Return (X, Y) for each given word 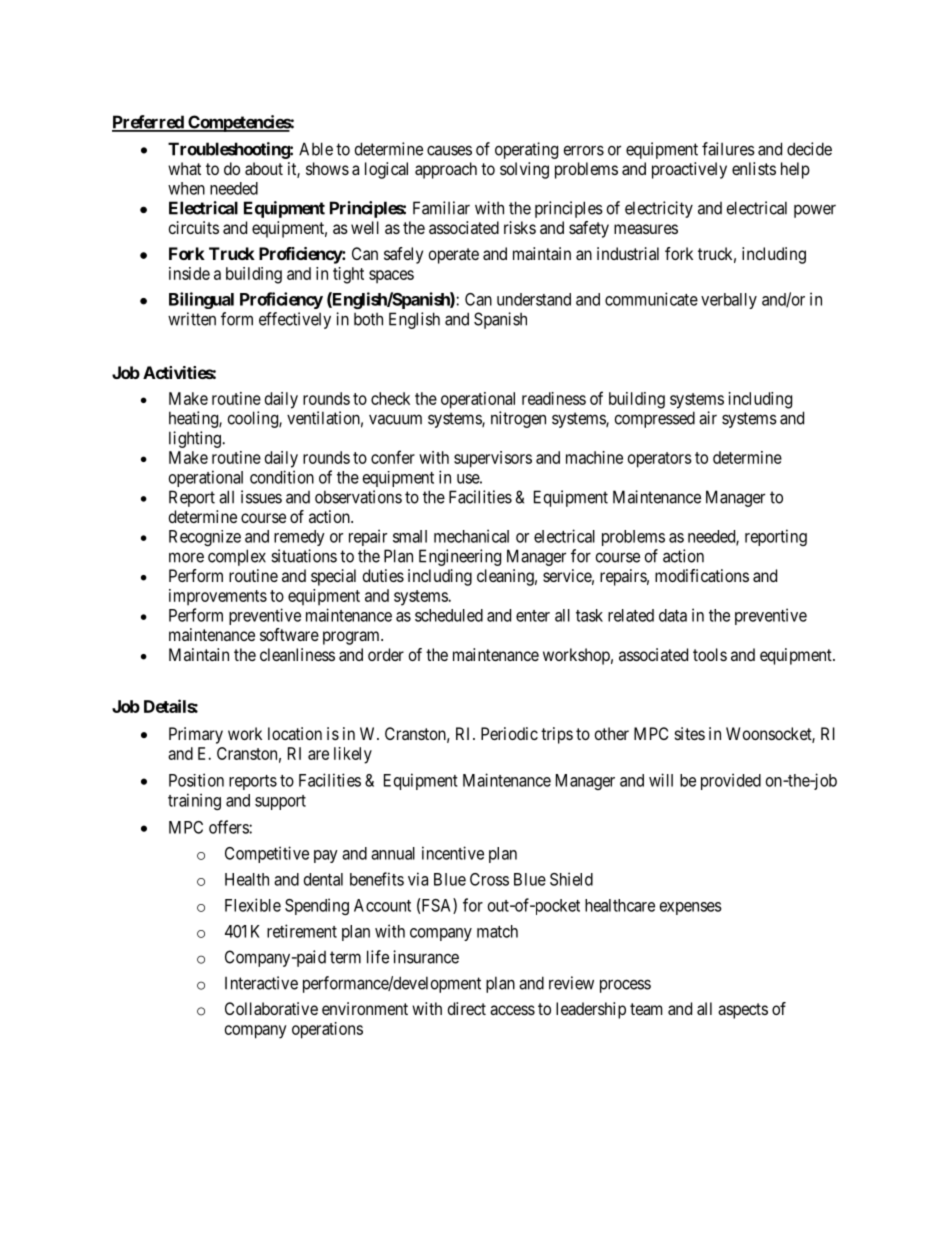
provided (731, 781)
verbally (729, 301)
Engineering (460, 557)
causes (449, 150)
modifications (702, 575)
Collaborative (271, 1008)
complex (237, 557)
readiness (554, 398)
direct (467, 1008)
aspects (743, 1011)
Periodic (509, 733)
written (192, 319)
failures (728, 149)
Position (196, 780)
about (264, 168)
